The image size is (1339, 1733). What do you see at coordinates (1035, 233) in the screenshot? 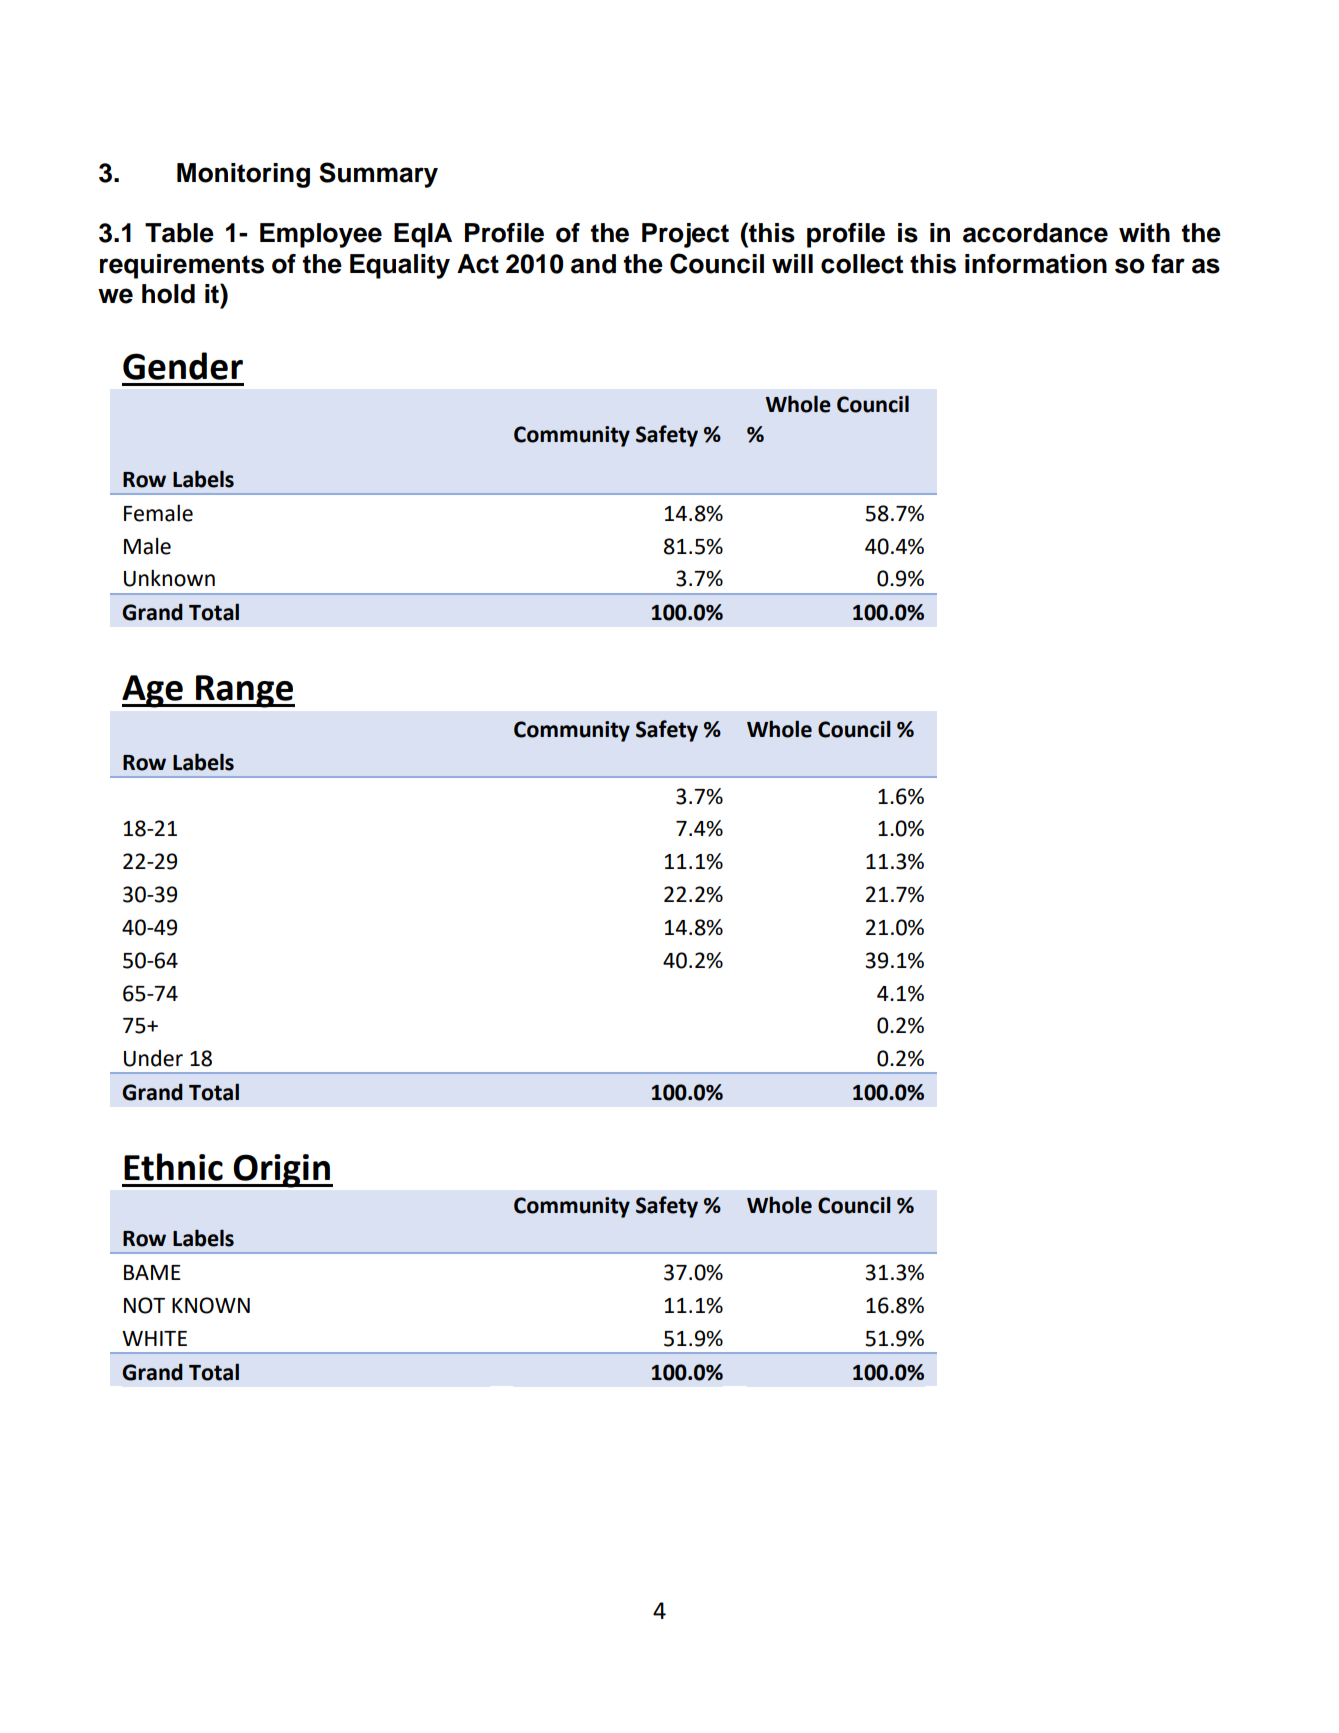
I see `accordance` at bounding box center [1035, 233].
